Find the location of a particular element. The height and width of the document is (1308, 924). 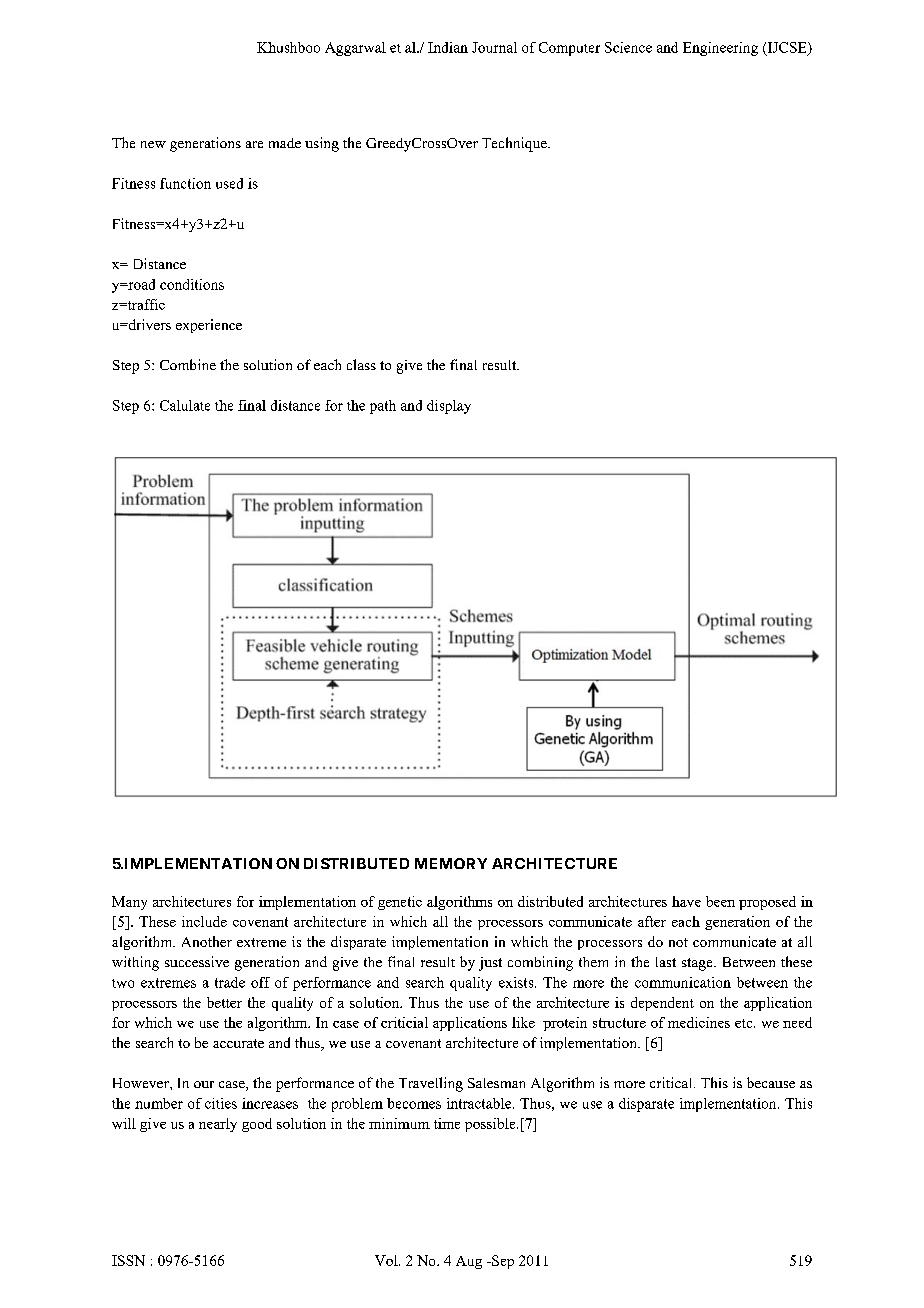

ISSN is located at coordinates (128, 1260).
